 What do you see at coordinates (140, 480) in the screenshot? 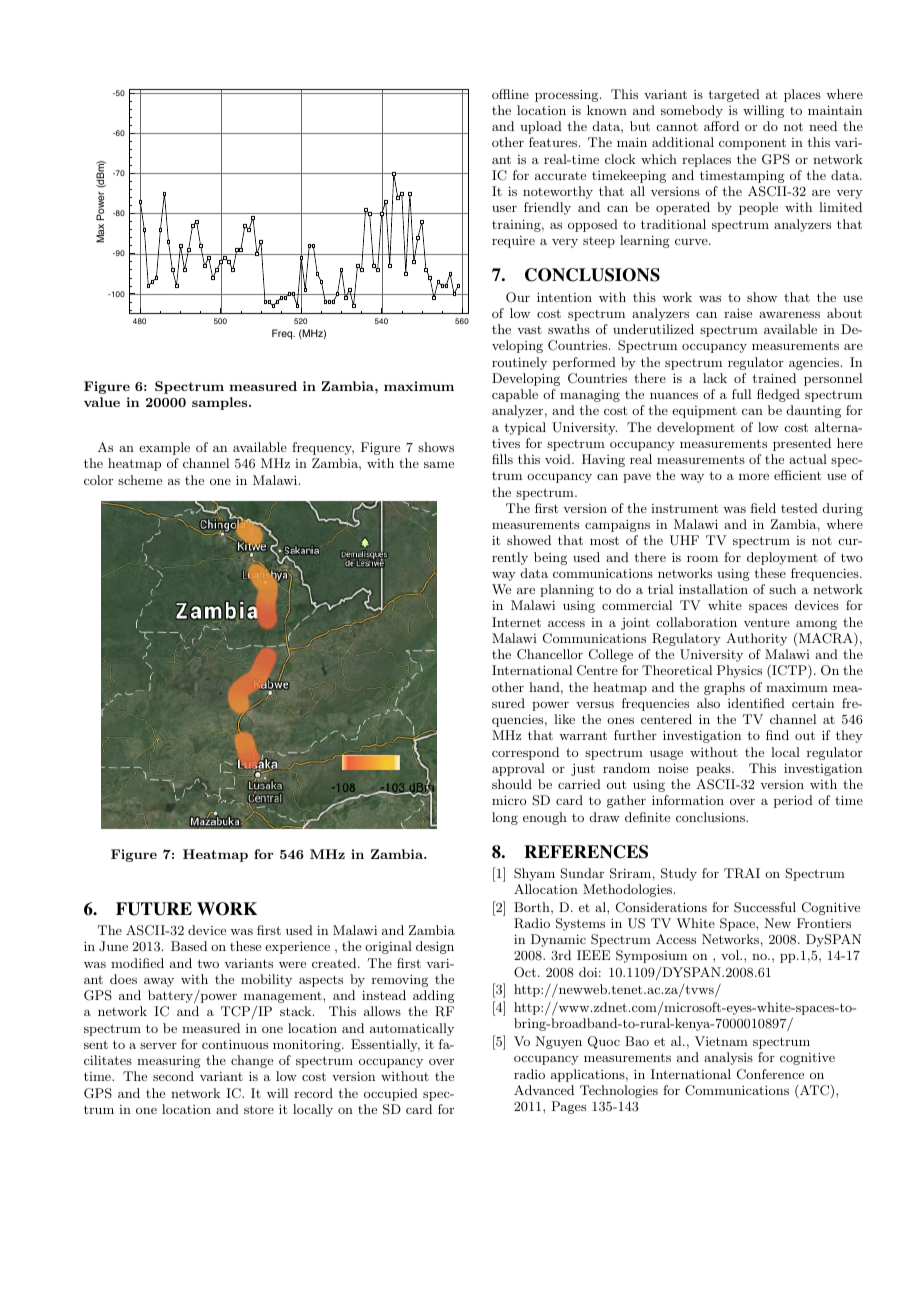
I see `scheme` at bounding box center [140, 480].
